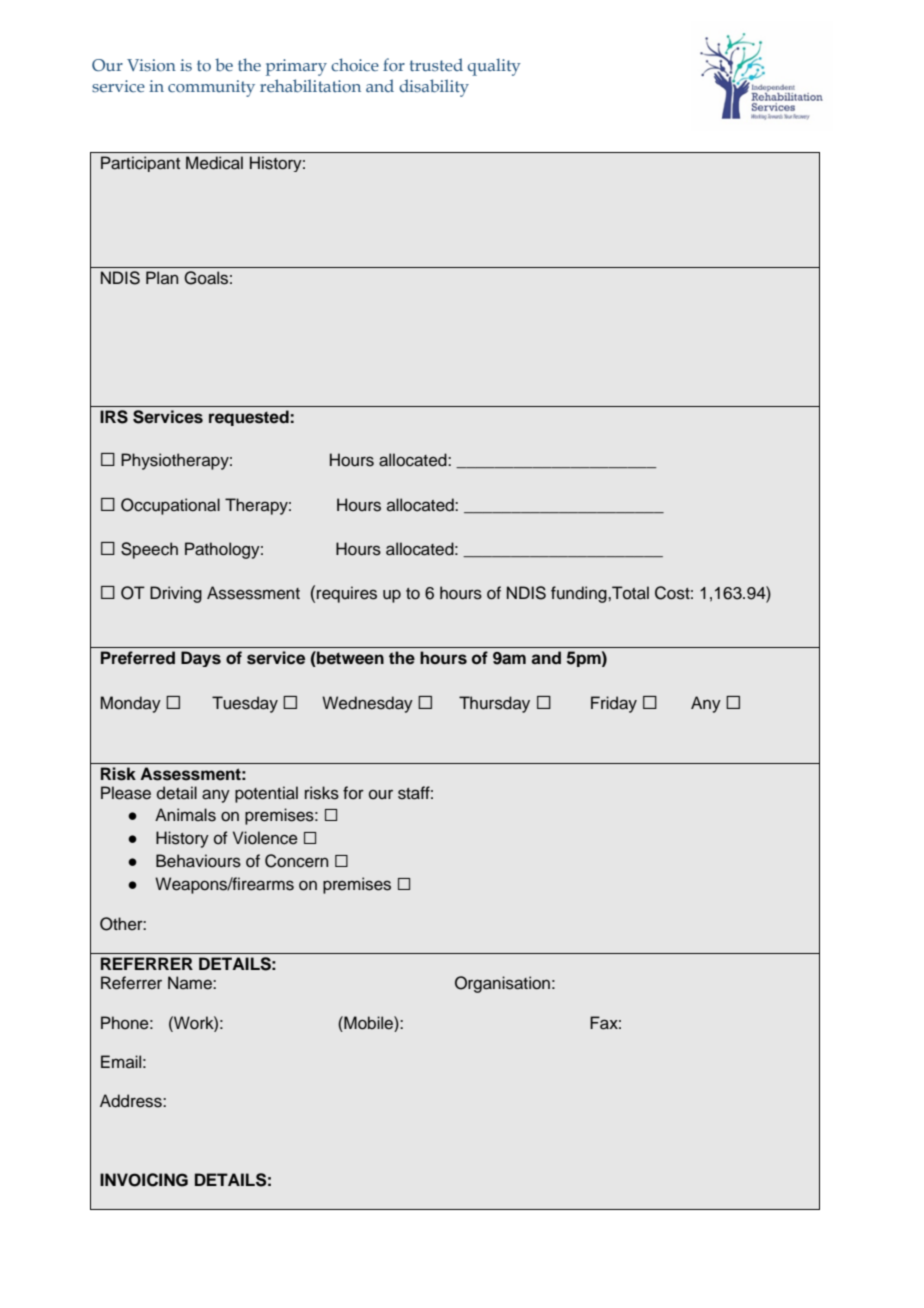  I want to click on requested, so click(249, 418).
